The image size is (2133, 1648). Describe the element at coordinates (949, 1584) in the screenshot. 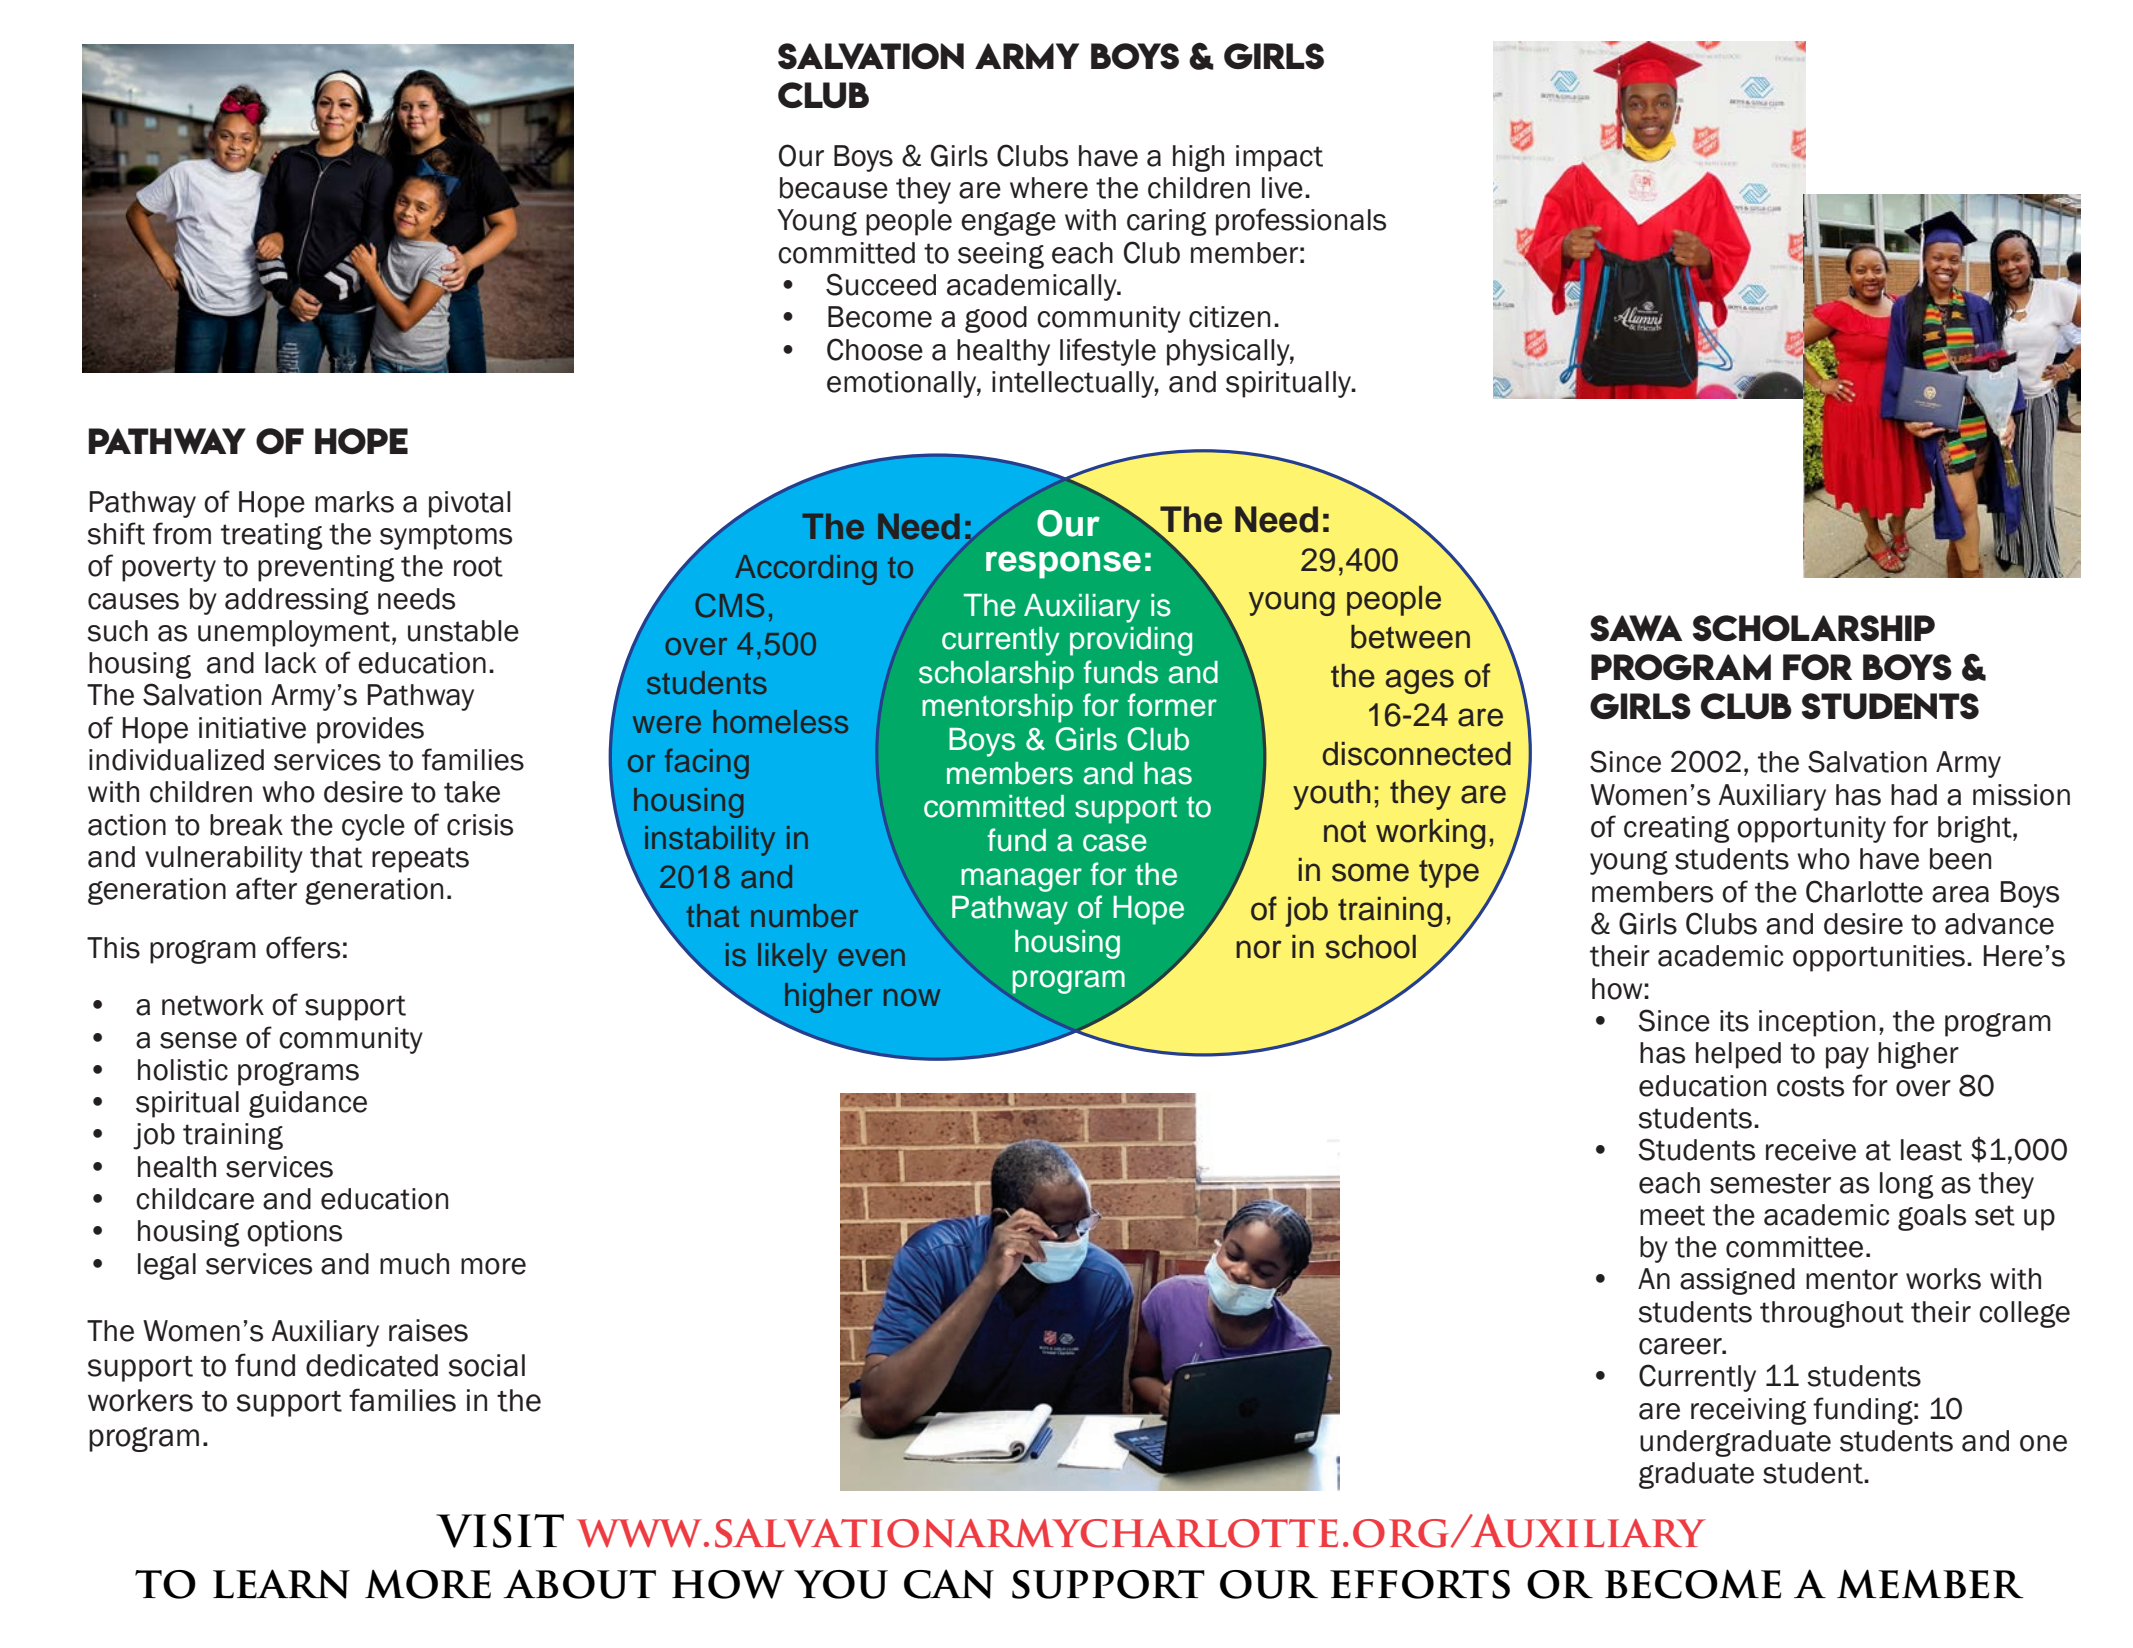

I see `can` at that location.
